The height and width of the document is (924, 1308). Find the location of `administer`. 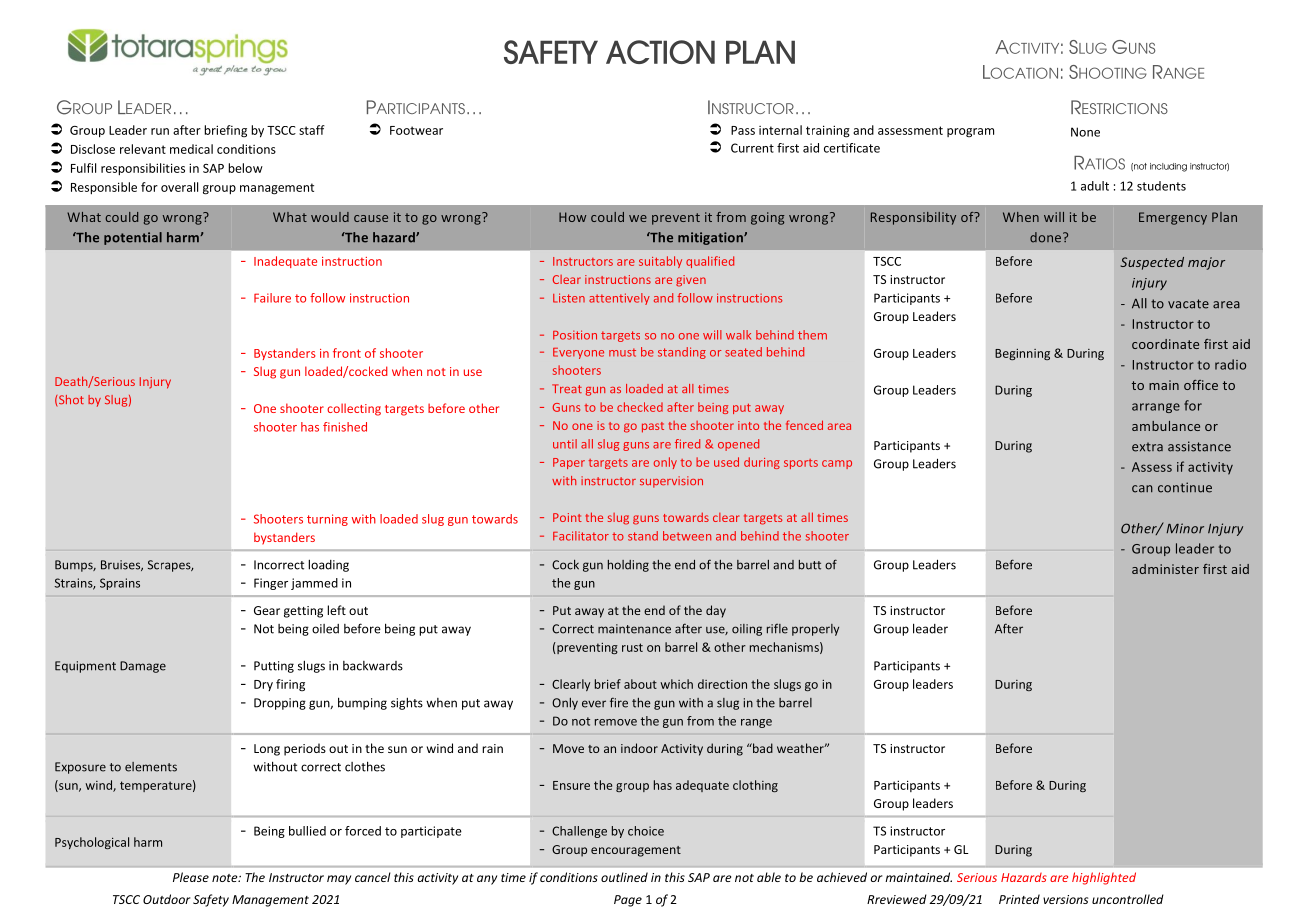

administer is located at coordinates (1165, 569).
